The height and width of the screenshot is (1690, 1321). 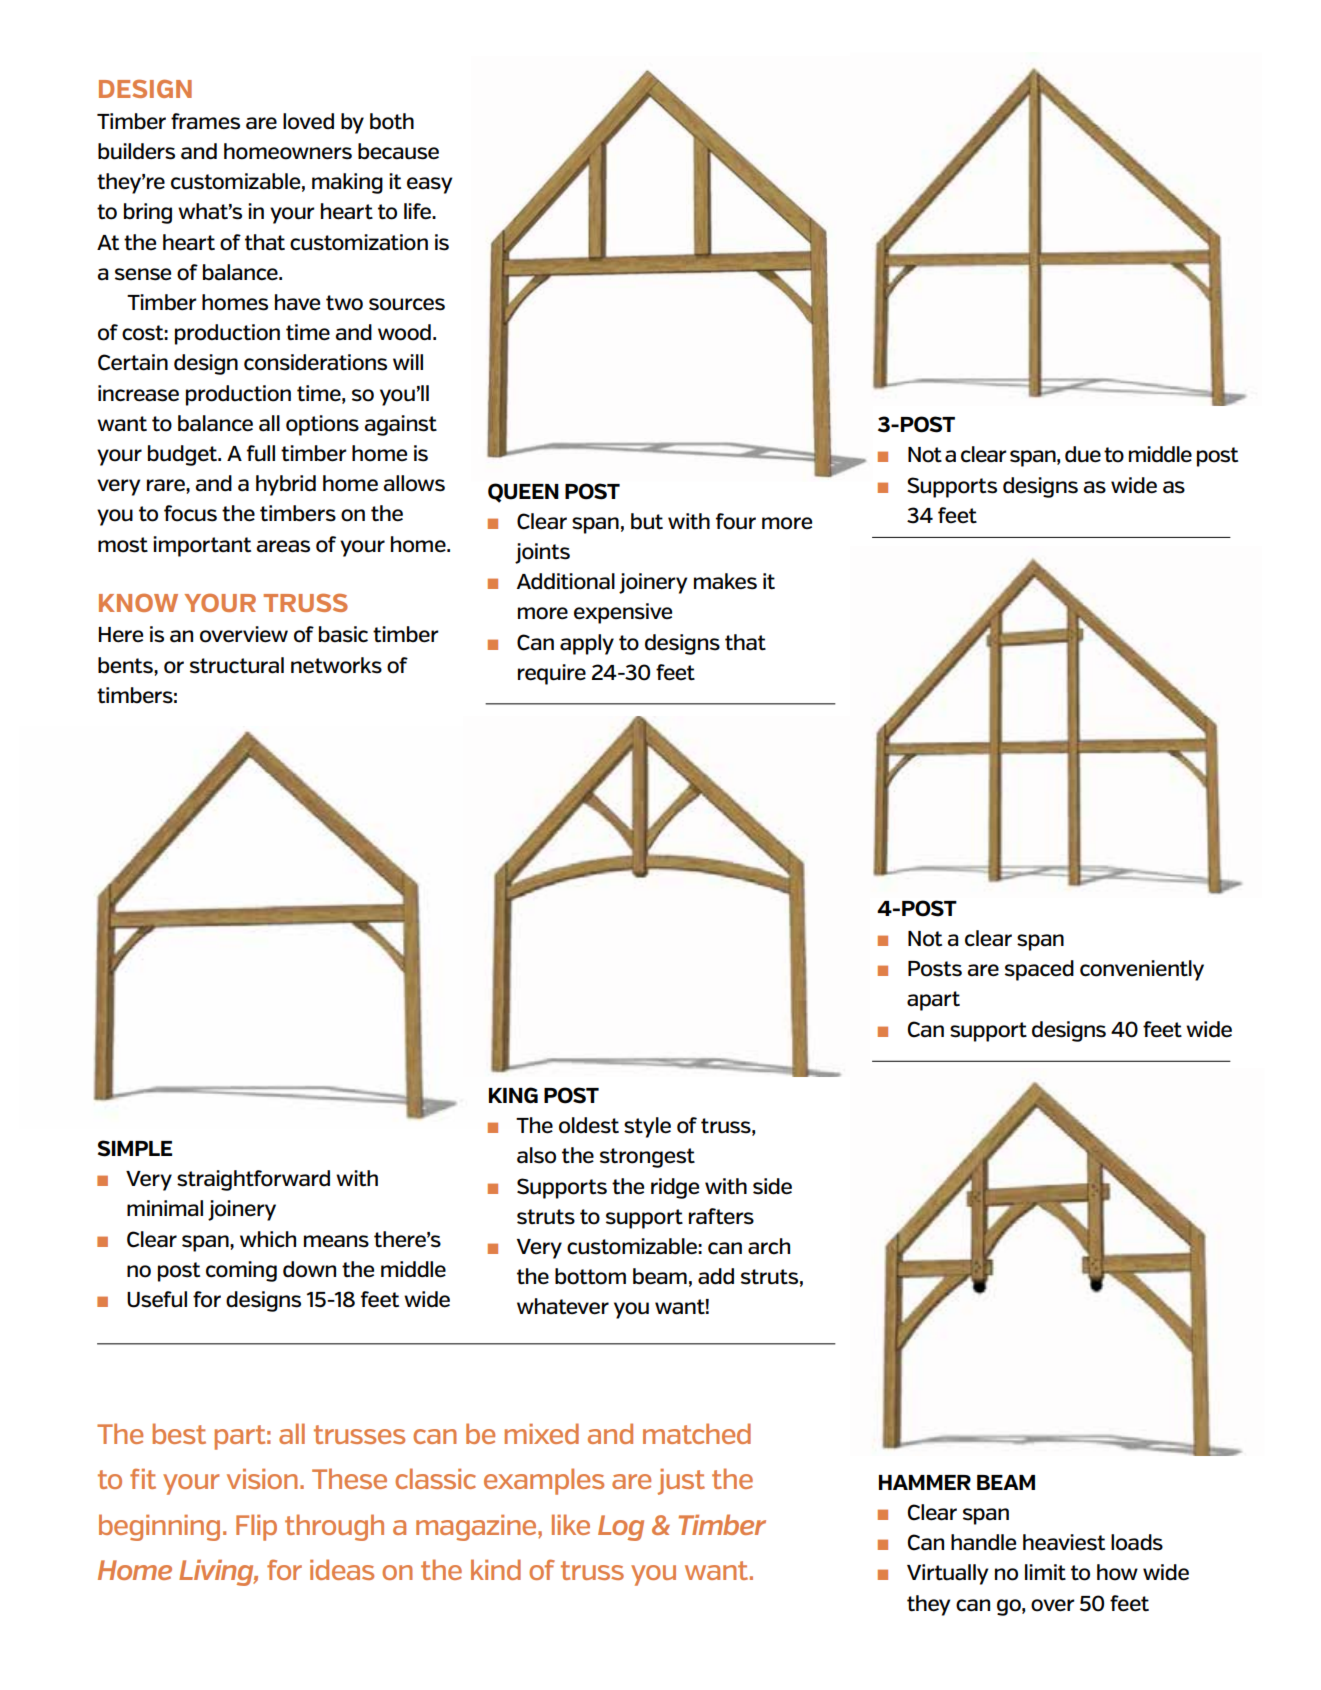 What do you see at coordinates (983, 1542) in the screenshot?
I see `handle` at bounding box center [983, 1542].
